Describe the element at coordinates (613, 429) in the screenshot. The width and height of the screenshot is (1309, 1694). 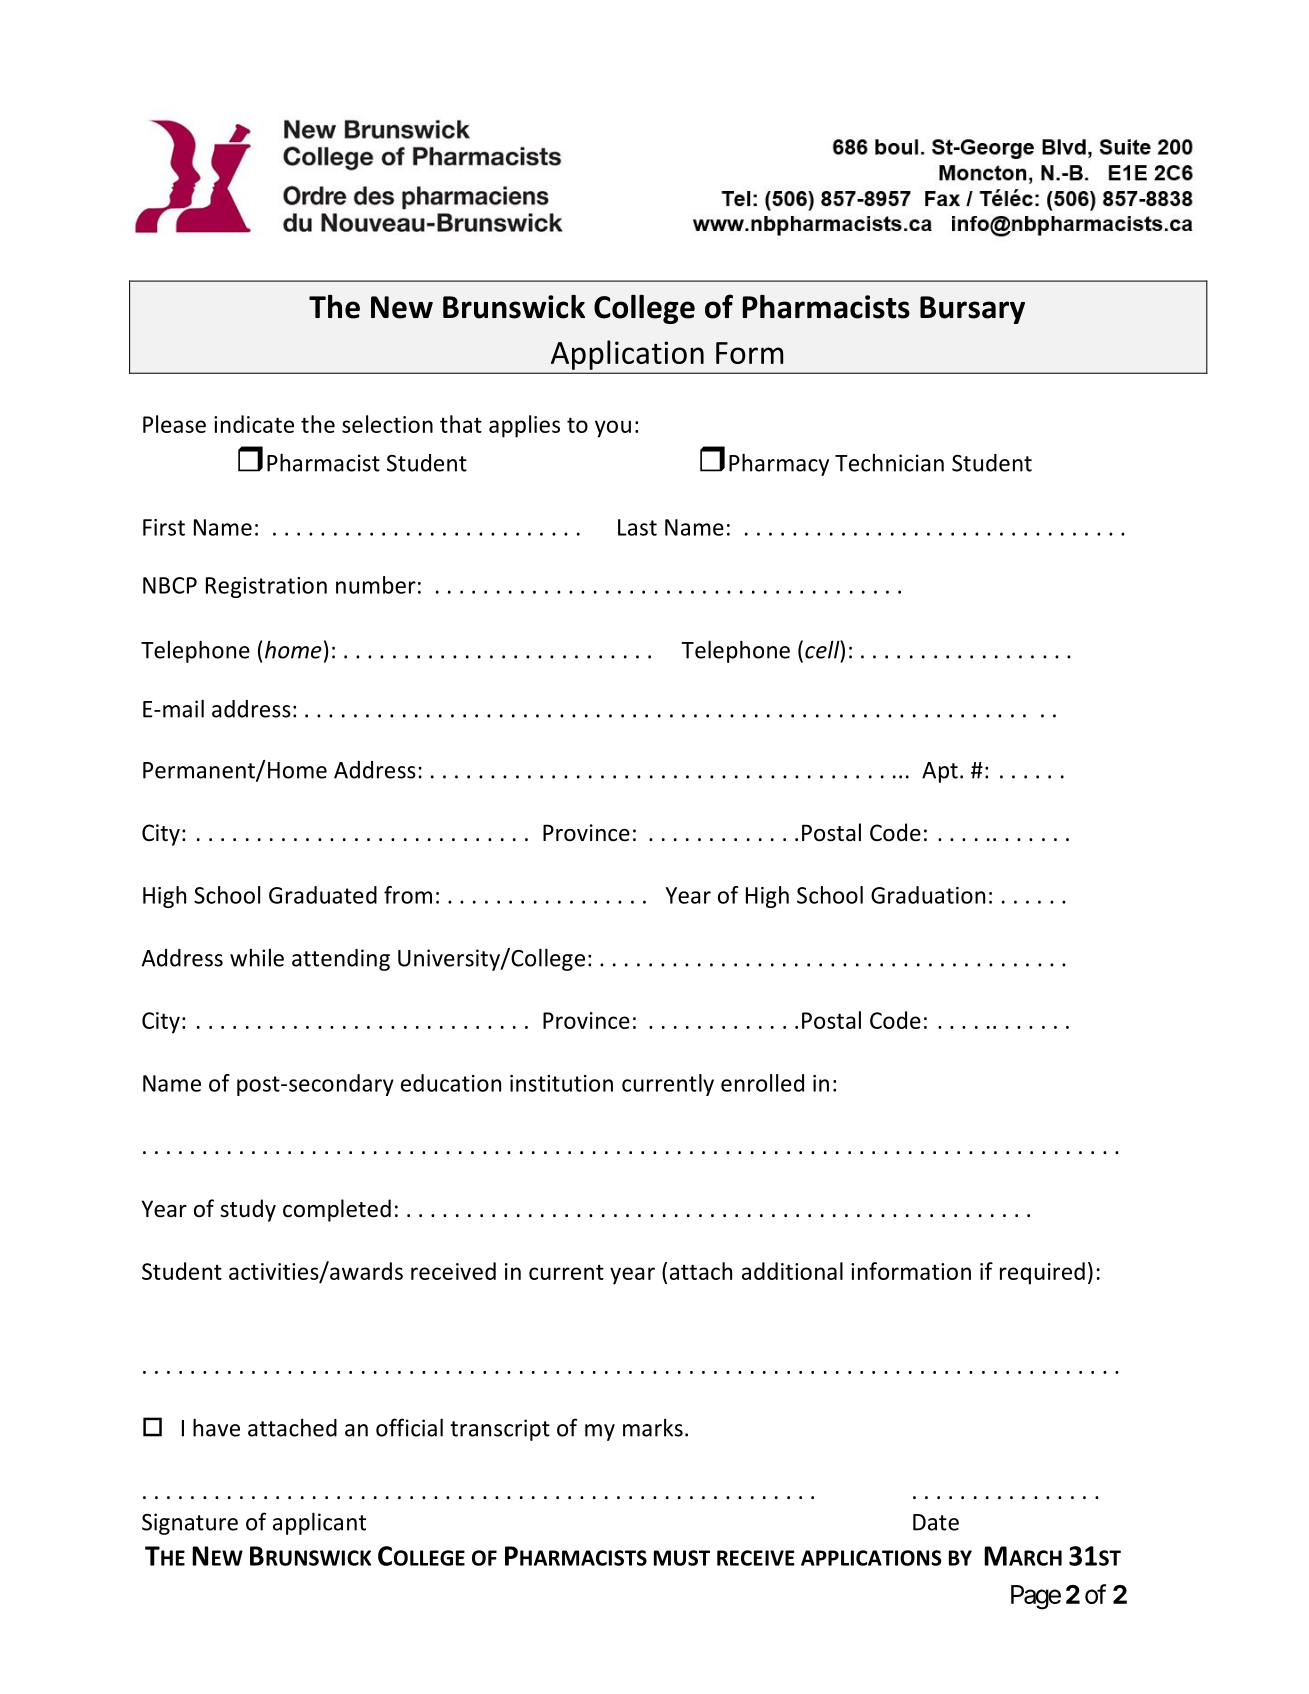
I see `you` at that location.
